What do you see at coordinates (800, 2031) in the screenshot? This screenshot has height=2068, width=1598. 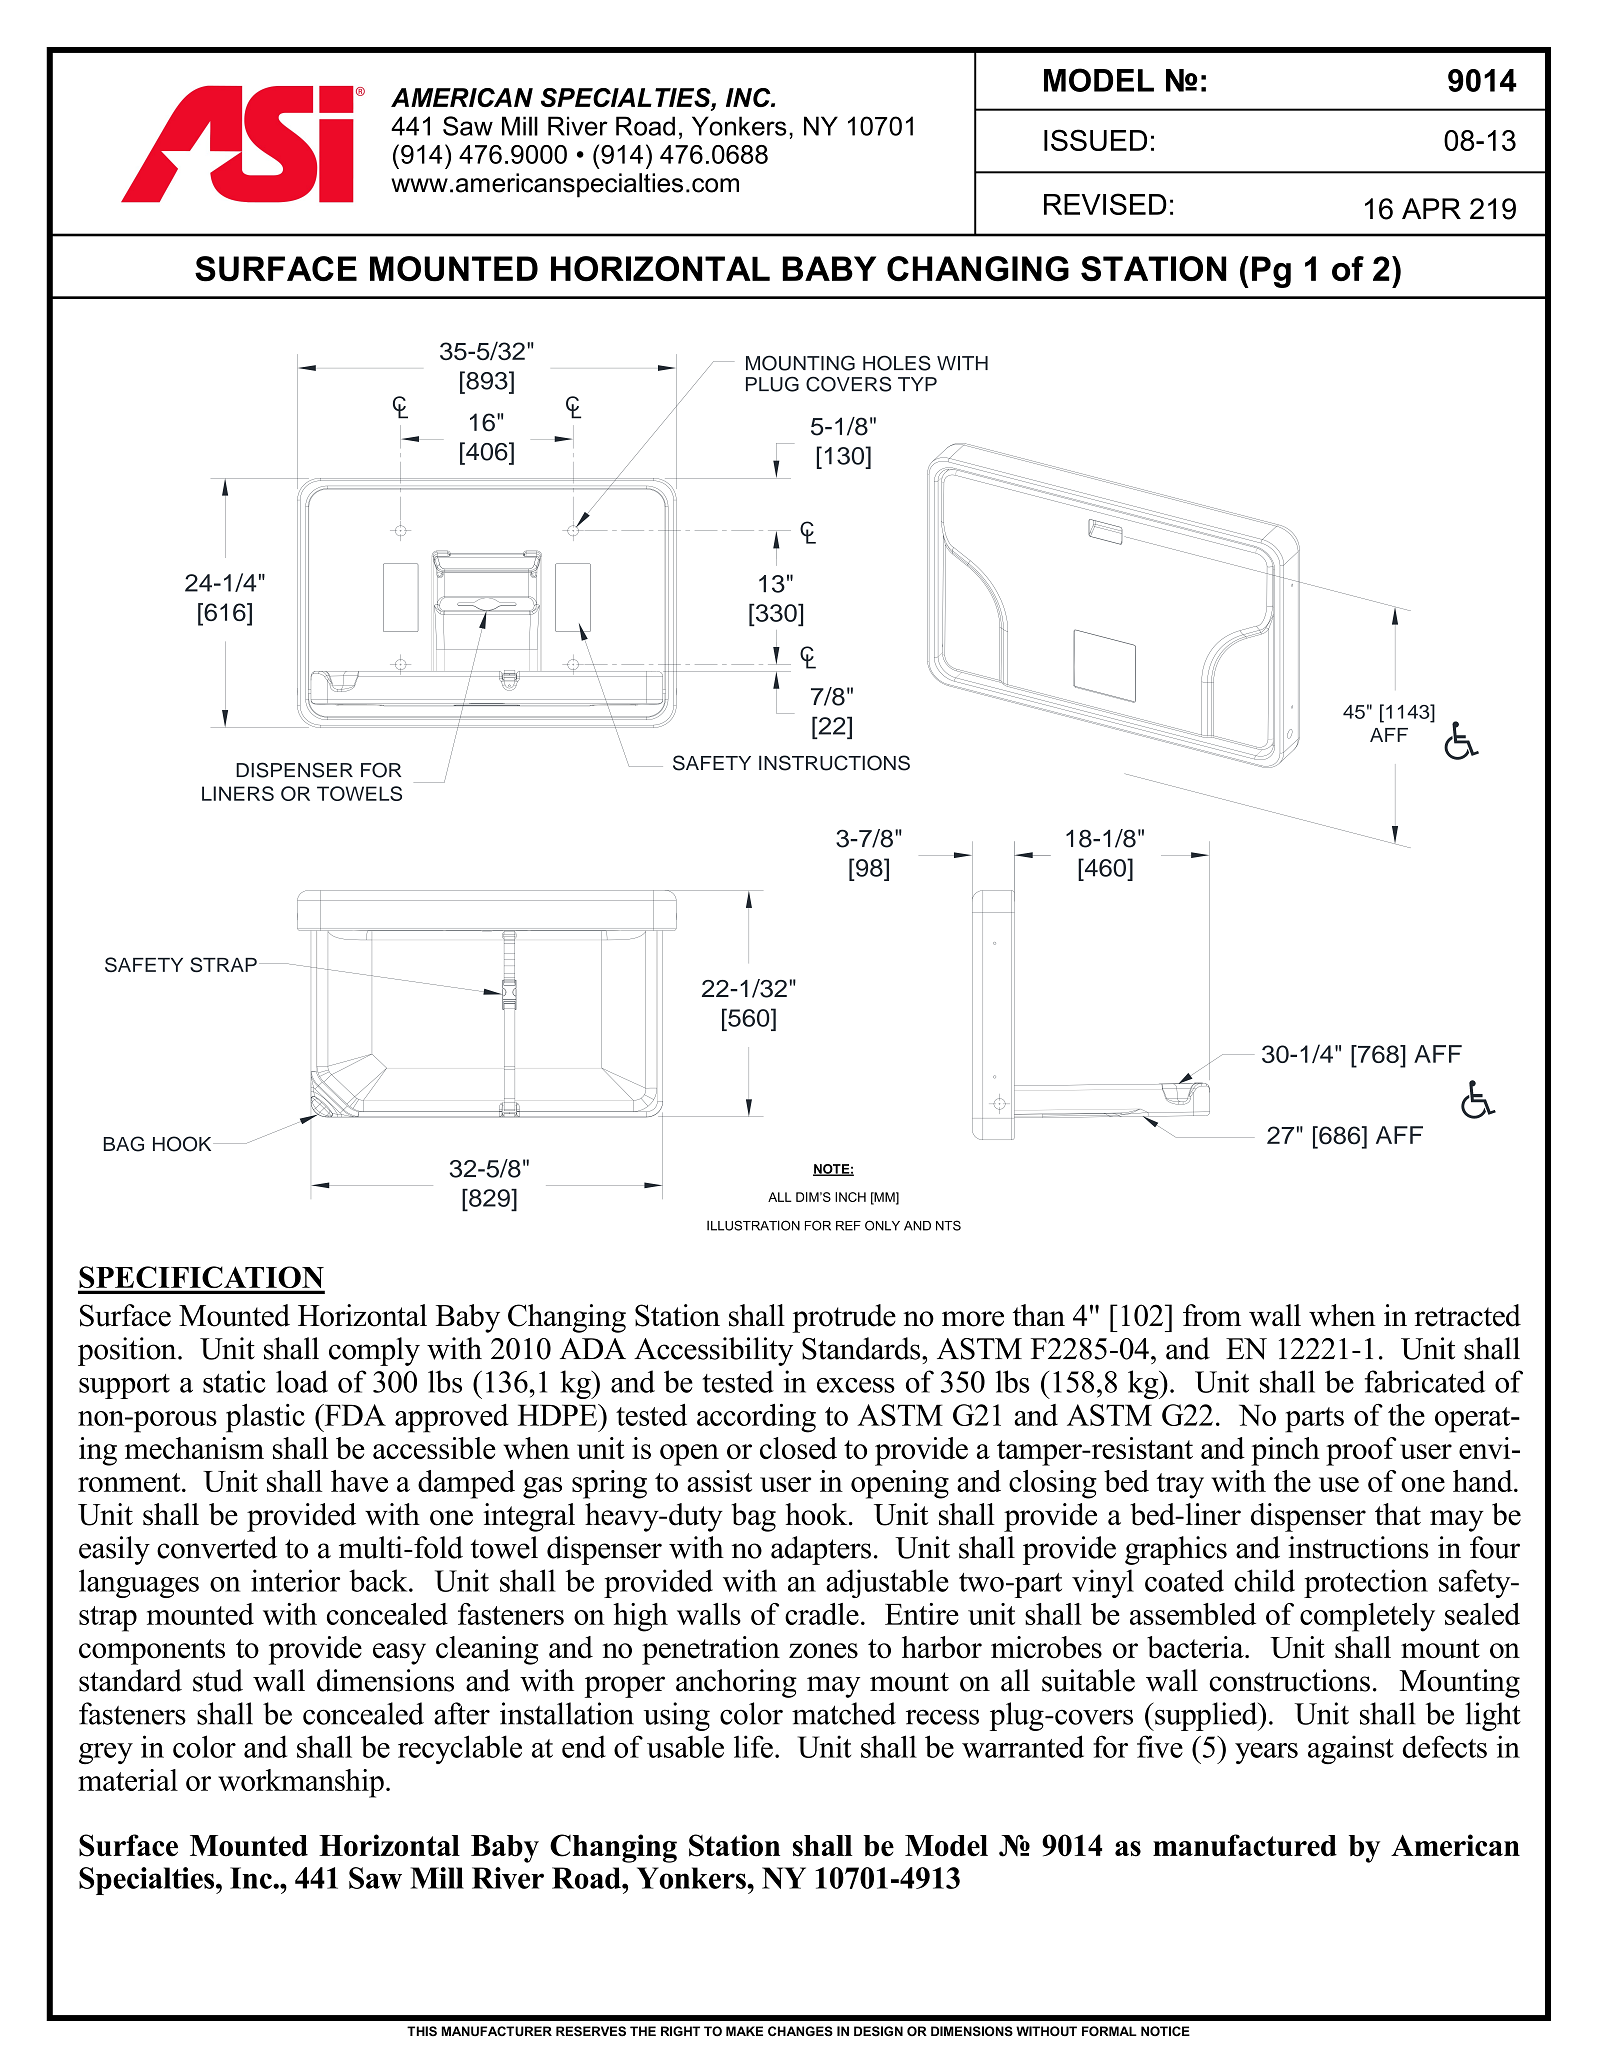 I see `CHANGES` at bounding box center [800, 2031].
